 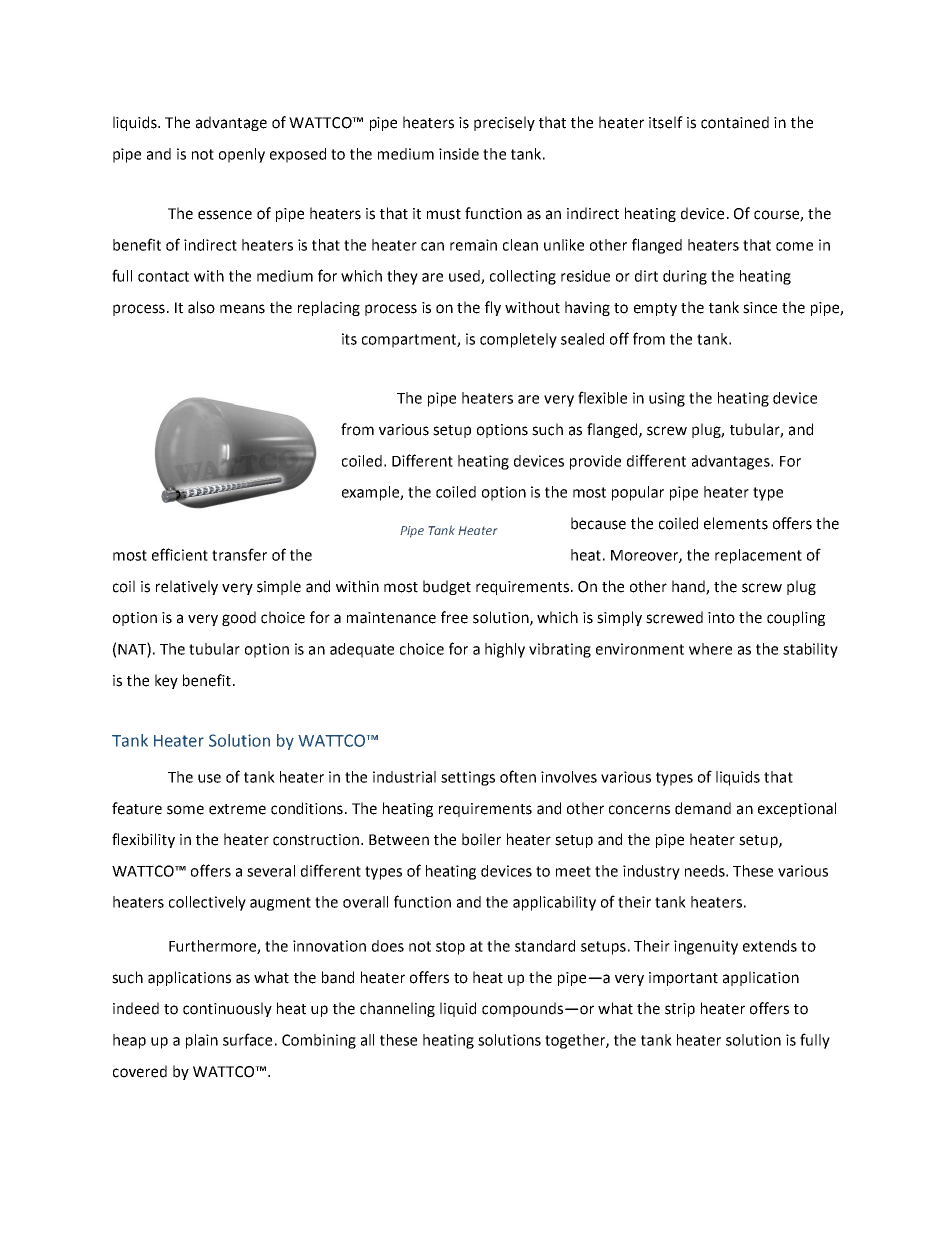 What do you see at coordinates (459, 154) in the screenshot?
I see `inside` at bounding box center [459, 154].
